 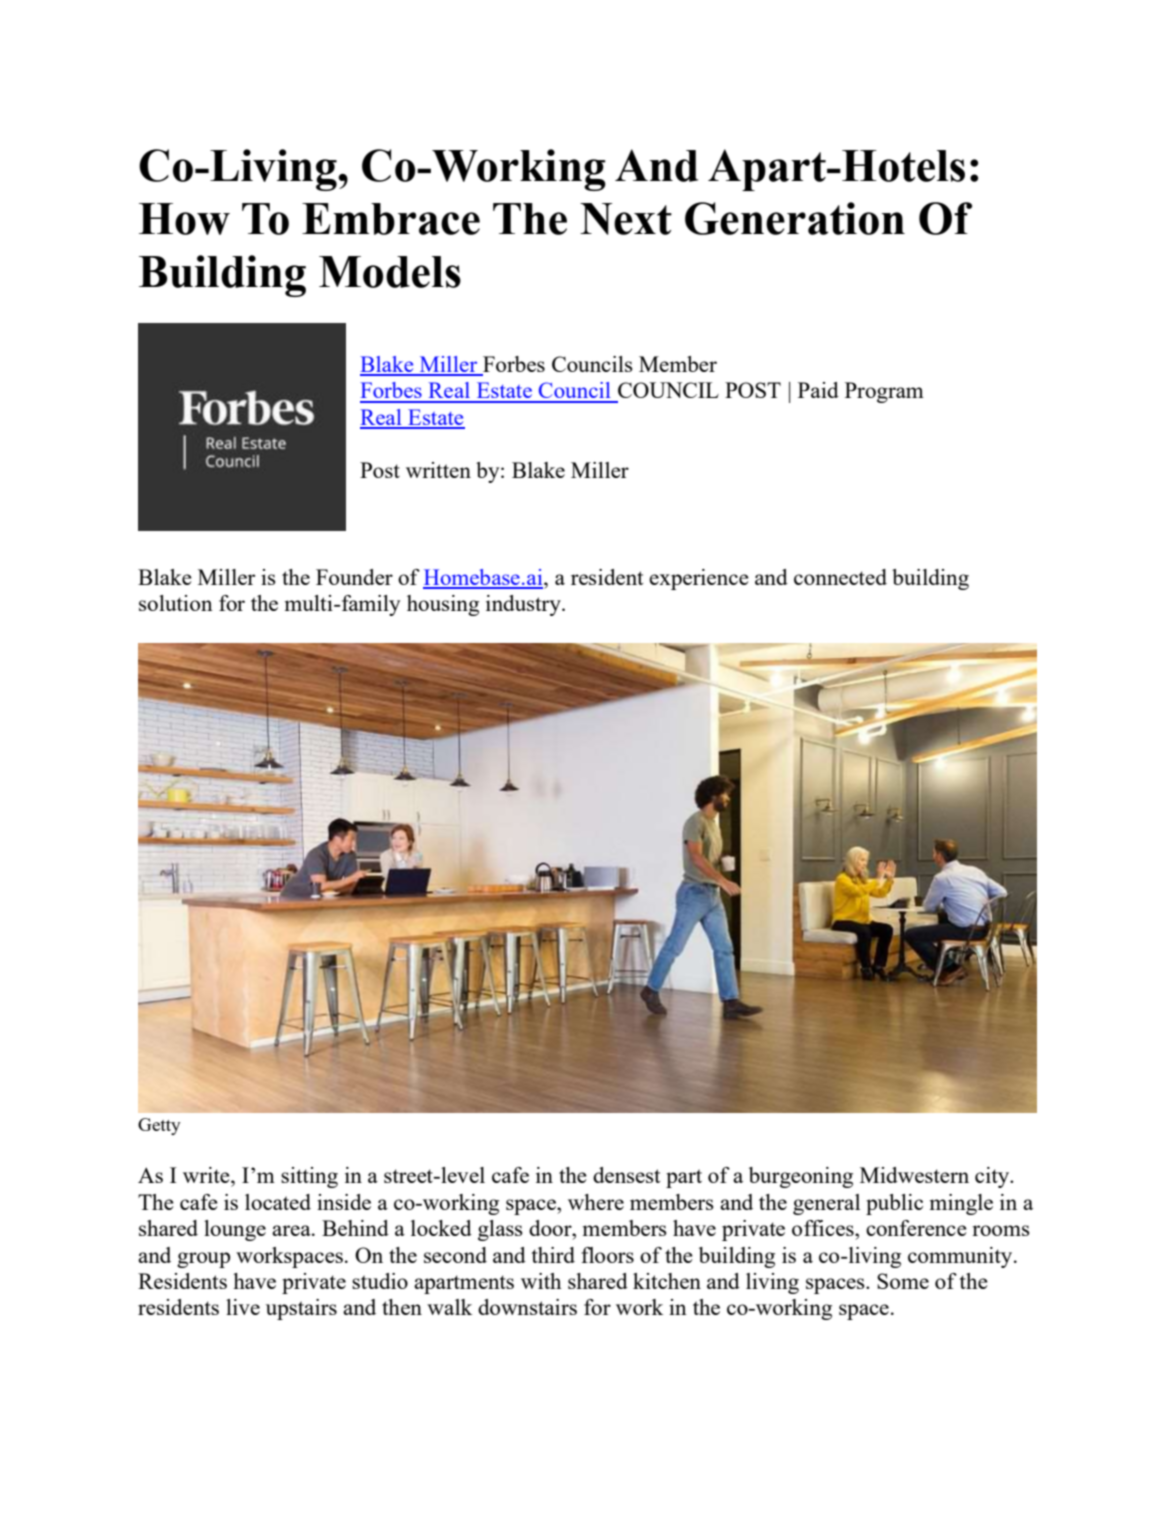 What do you see at coordinates (626, 219) in the screenshot?
I see `Next` at bounding box center [626, 219].
